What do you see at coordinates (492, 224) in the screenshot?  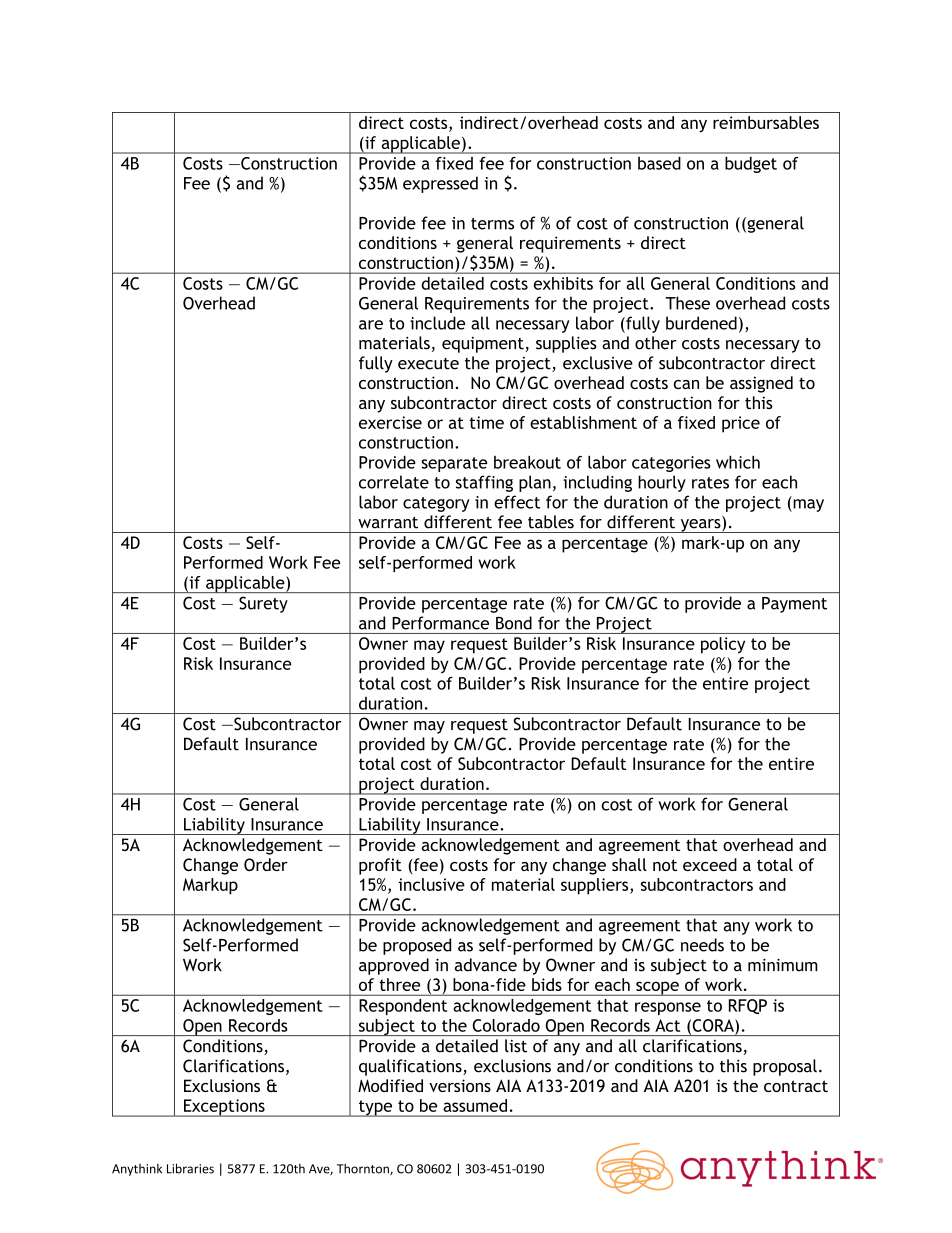 I see `terms` at bounding box center [492, 224].
